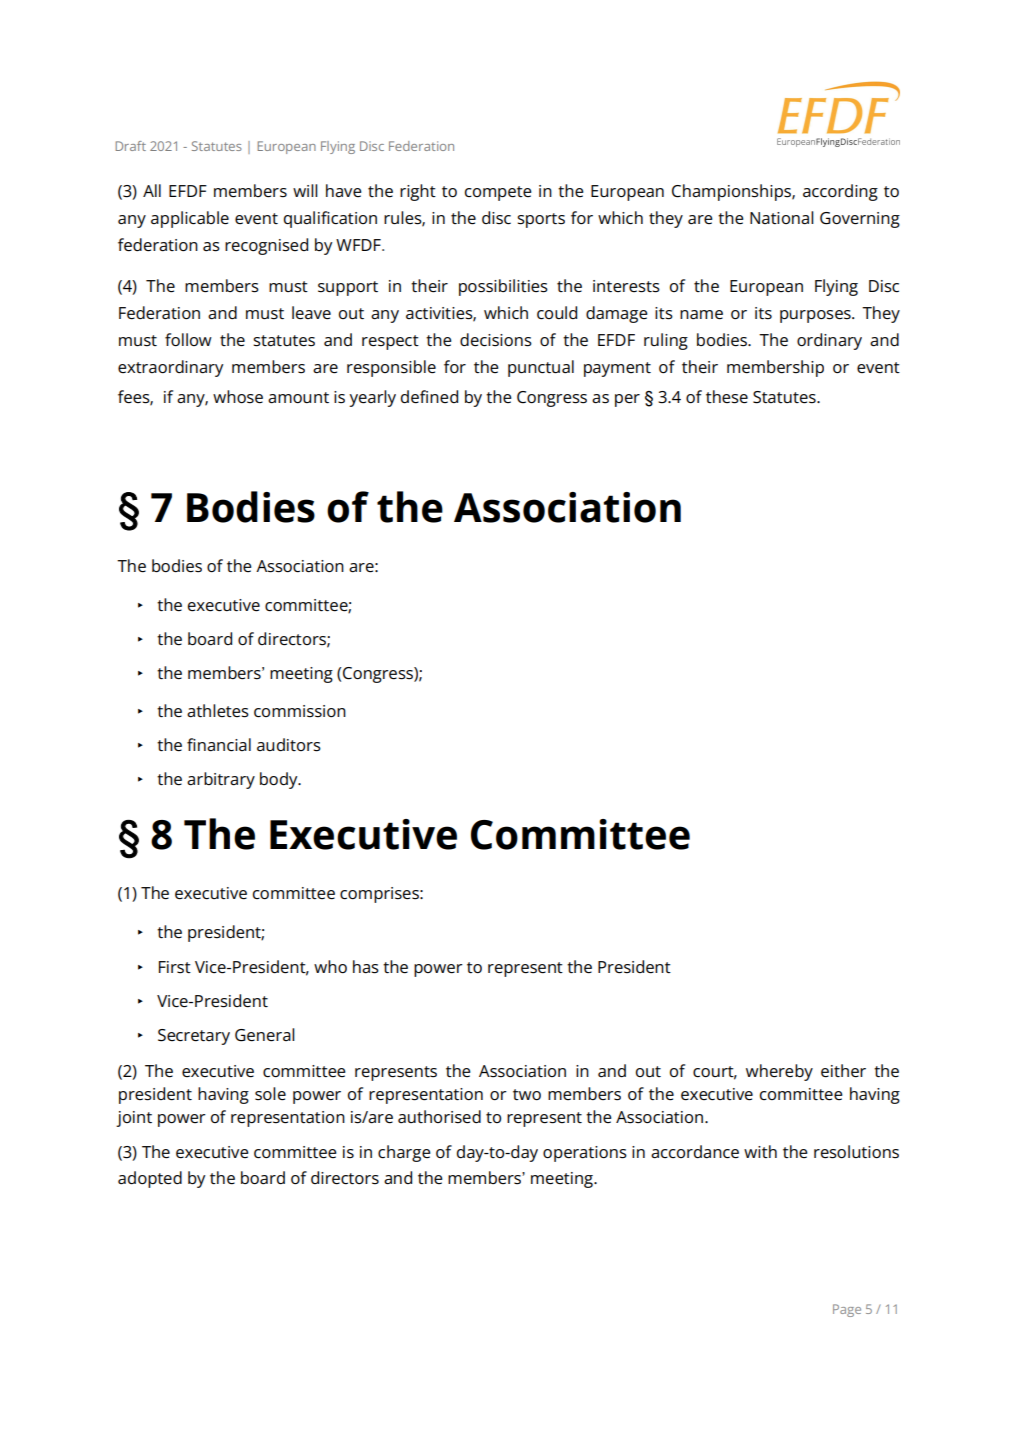 Image resolution: width=1017 pixels, height=1438 pixels. What do you see at coordinates (782, 217) in the page?
I see `National` at bounding box center [782, 217].
